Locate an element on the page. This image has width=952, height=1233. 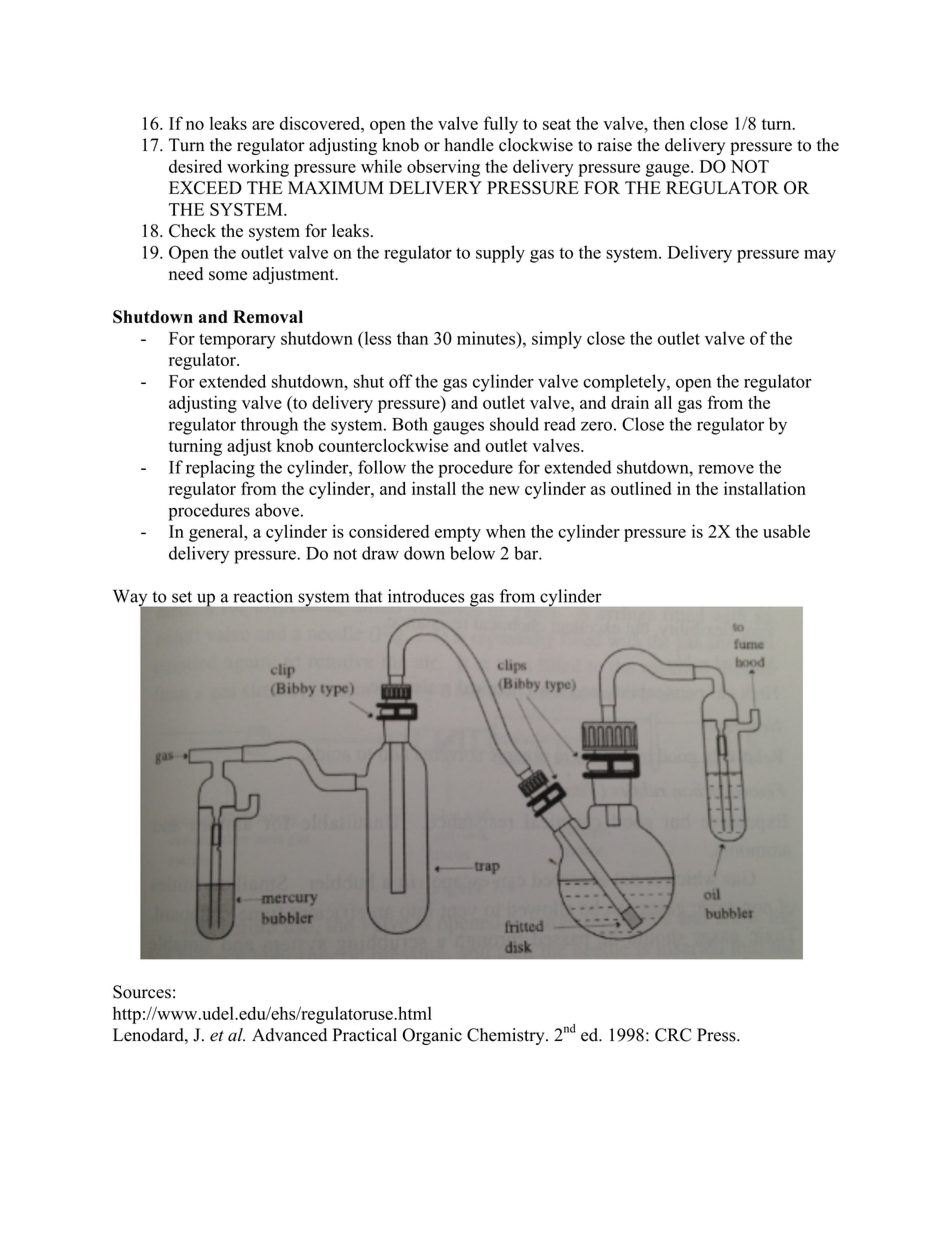
then is located at coordinates (669, 123).
